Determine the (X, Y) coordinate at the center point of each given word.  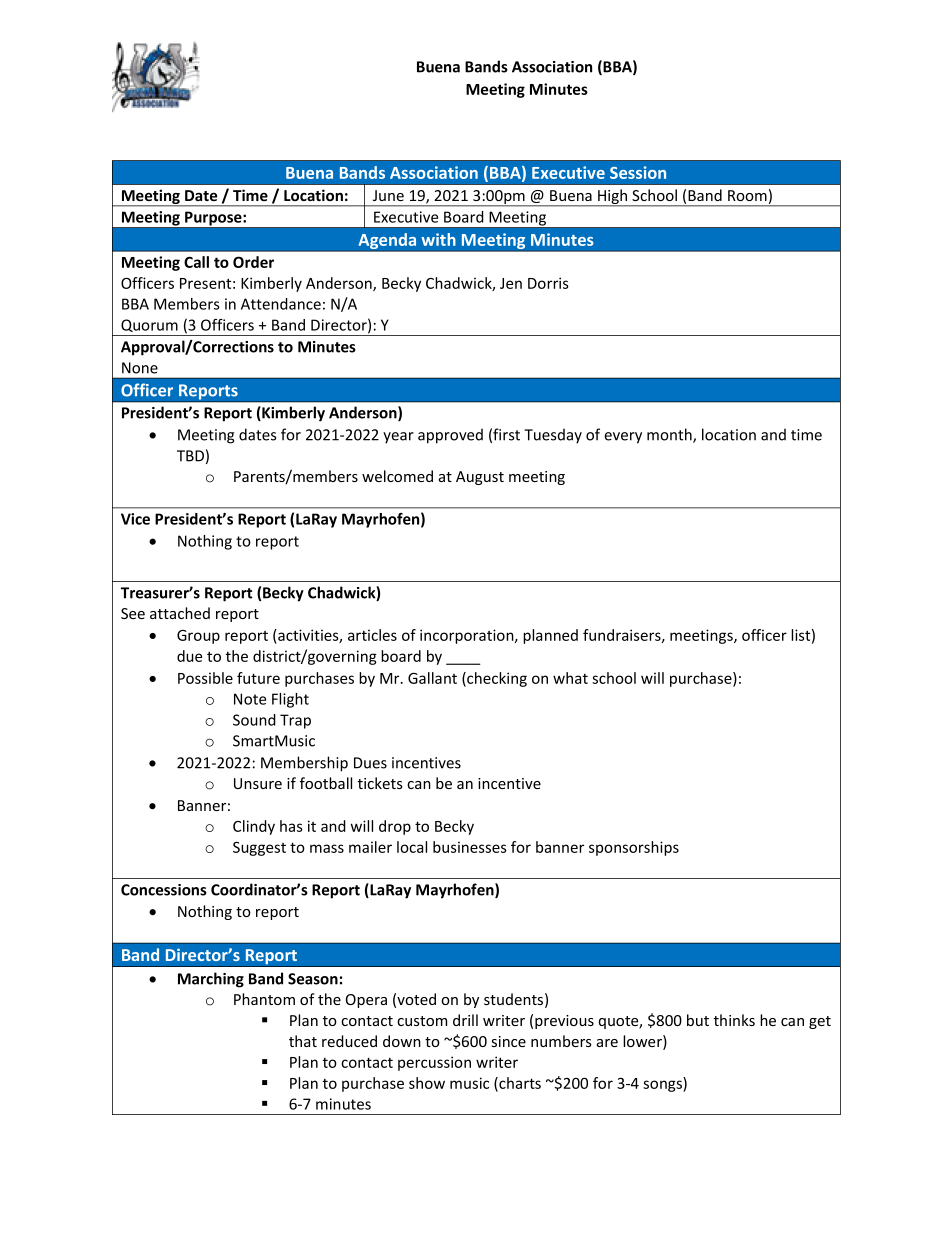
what (570, 678)
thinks (734, 1020)
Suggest (259, 849)
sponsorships (634, 848)
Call (196, 262)
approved (450, 436)
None (140, 368)
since (509, 1041)
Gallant (432, 678)
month (670, 435)
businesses (470, 847)
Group (198, 637)
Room (747, 195)
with (438, 239)
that (303, 1041)
